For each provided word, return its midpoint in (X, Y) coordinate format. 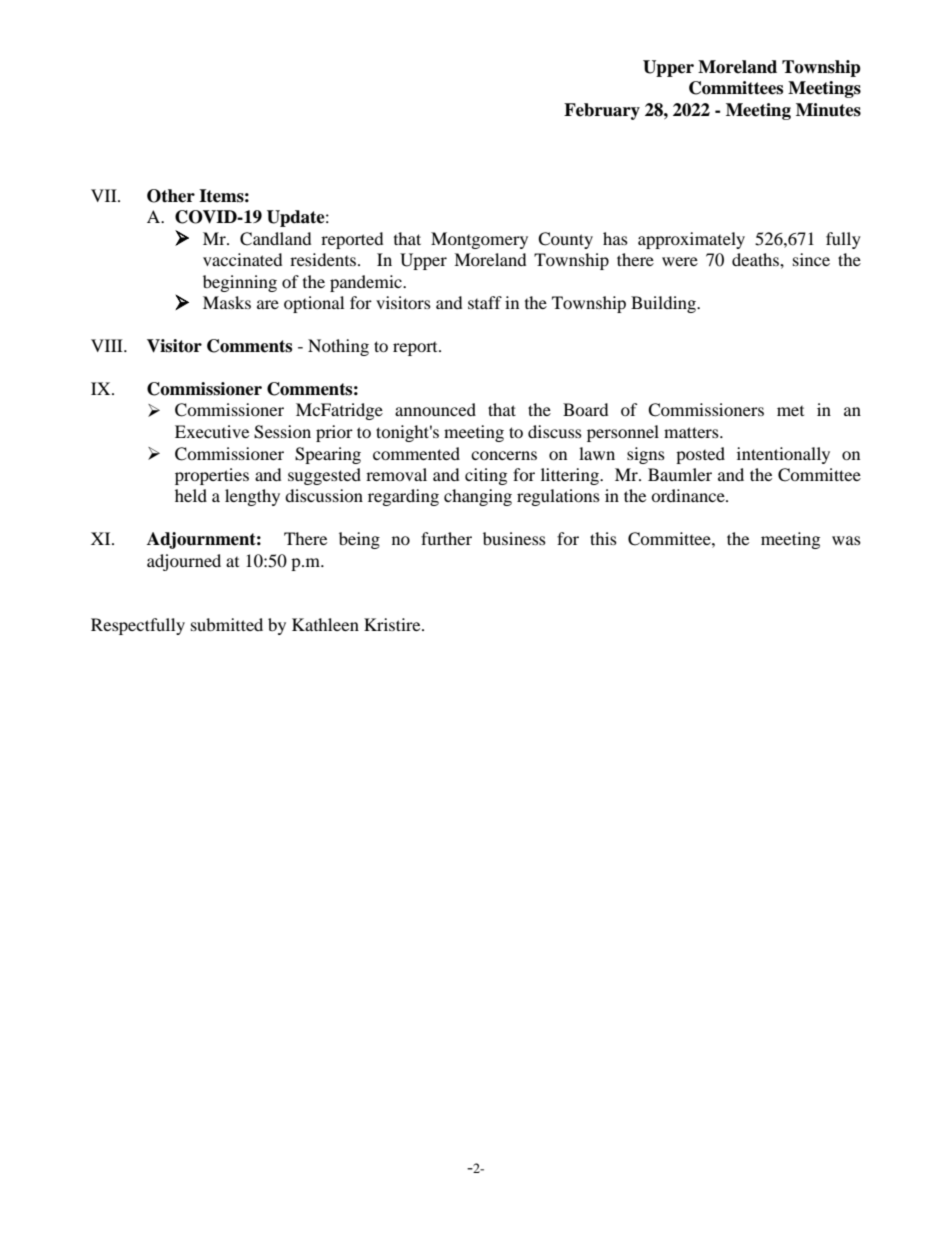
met (790, 411)
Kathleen (325, 624)
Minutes (828, 110)
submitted (227, 624)
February (602, 111)
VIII (108, 345)
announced (435, 409)
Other (171, 196)
